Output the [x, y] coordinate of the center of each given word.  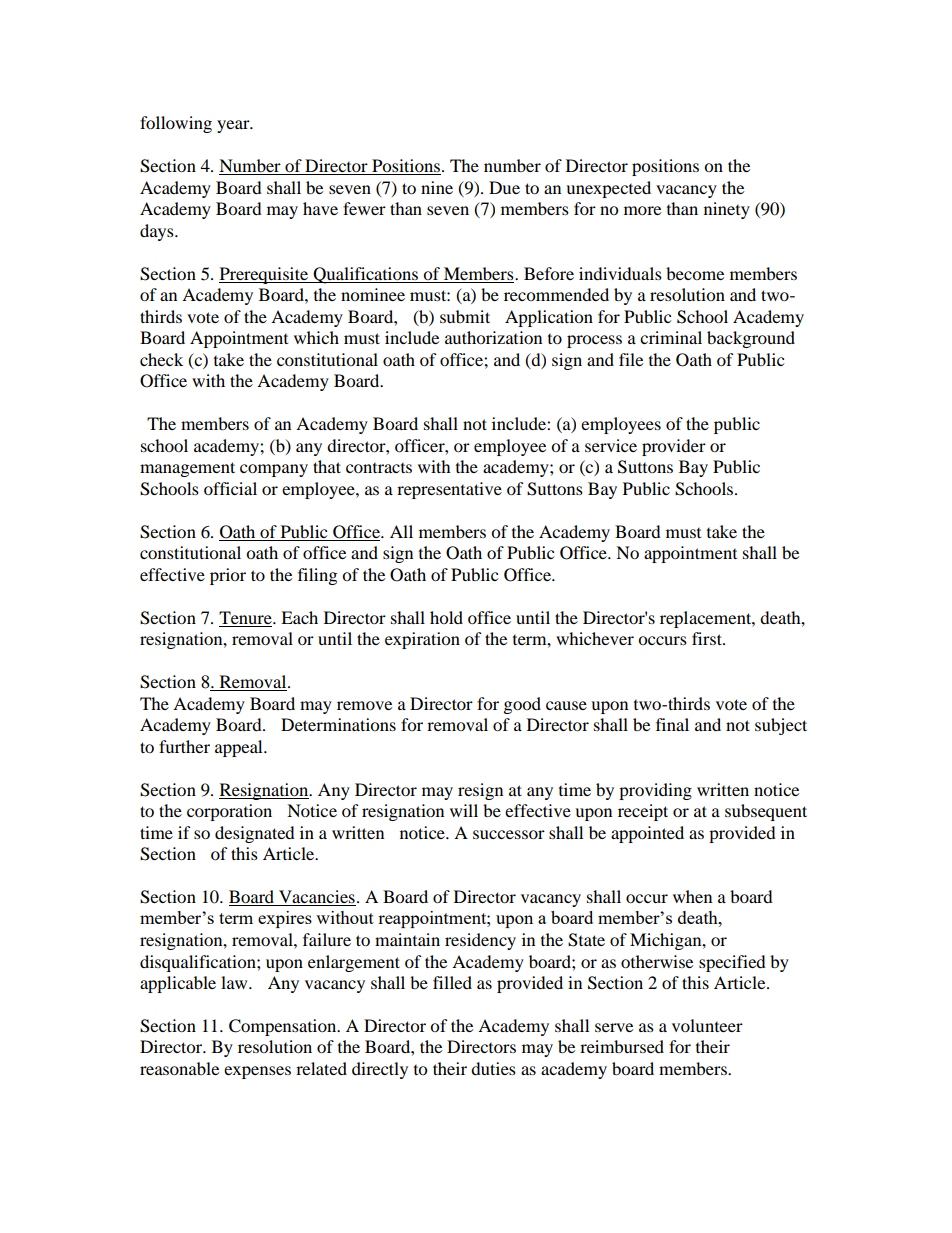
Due [504, 187]
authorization [493, 337]
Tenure [246, 617]
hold [446, 617]
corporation [229, 812]
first [708, 638]
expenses [257, 1072]
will [464, 810]
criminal [671, 337]
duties [493, 1068]
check [161, 359]
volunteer [707, 1025]
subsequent [766, 812]
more [642, 210]
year [234, 126]
